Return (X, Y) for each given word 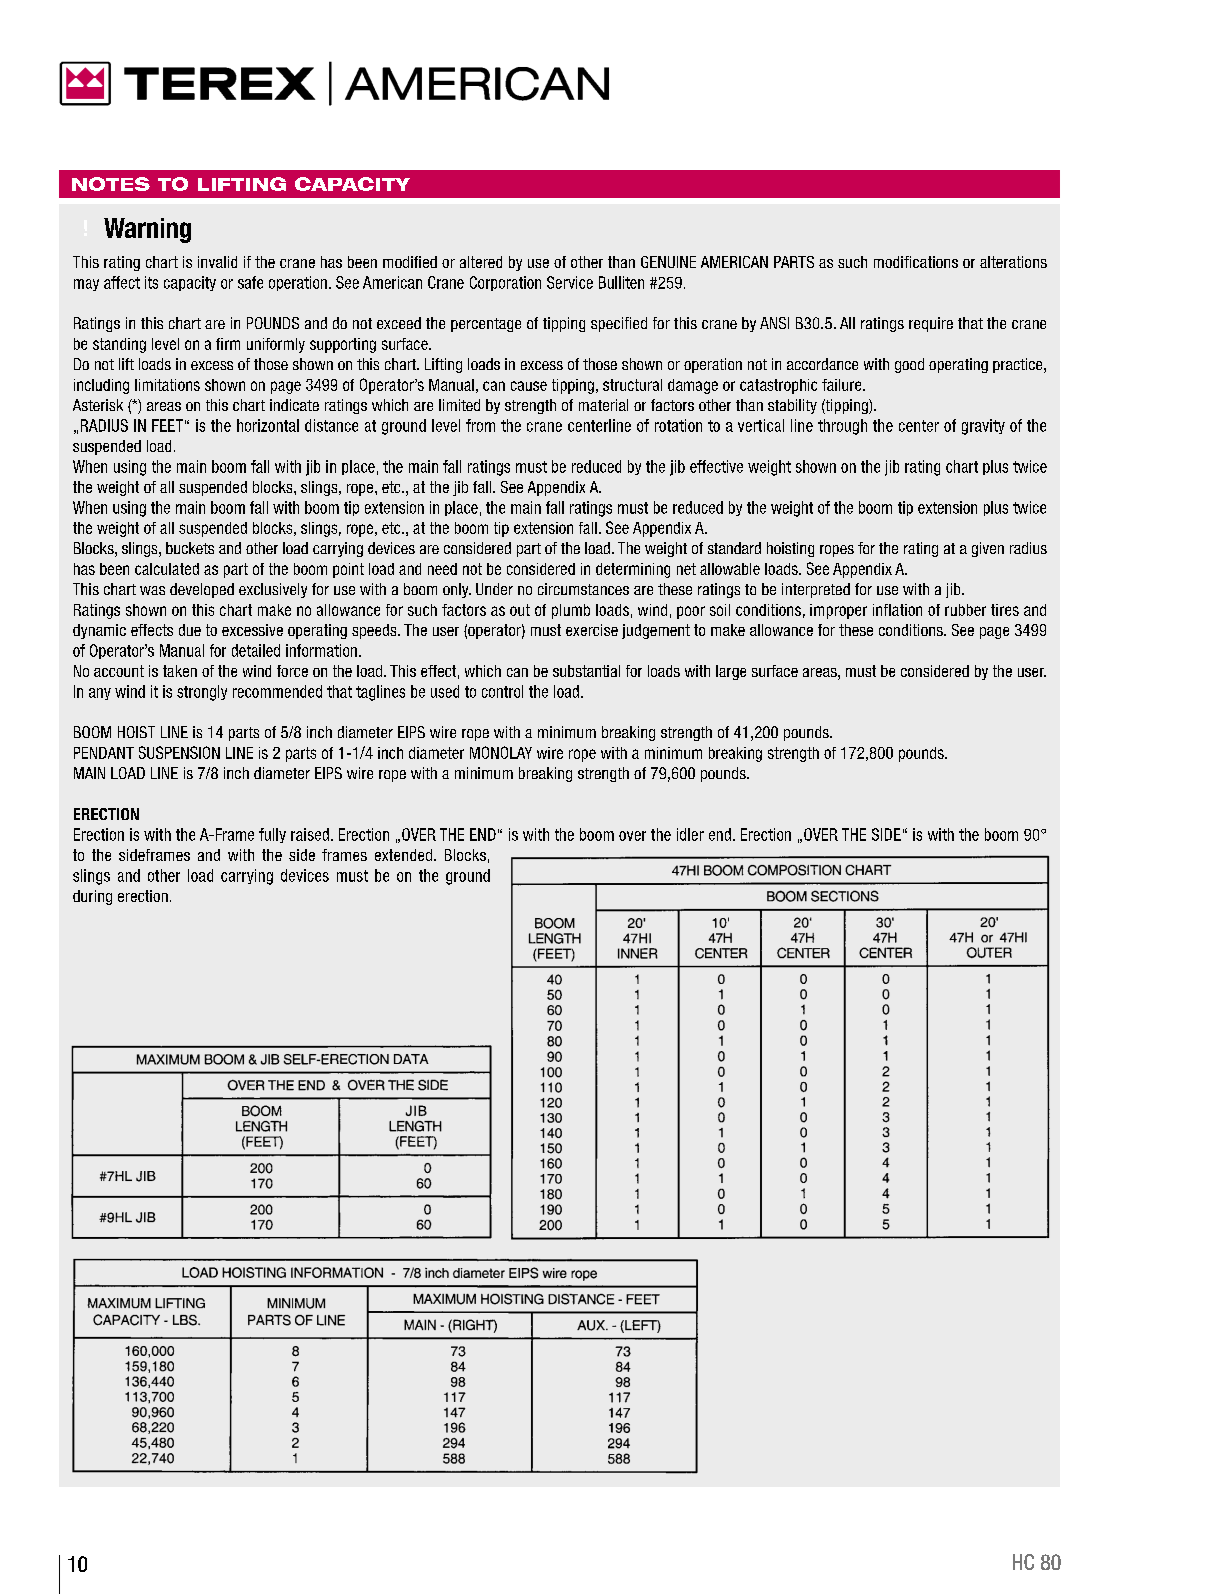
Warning (147, 230)
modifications (916, 262)
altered (481, 262)
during (92, 897)
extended (405, 855)
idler (690, 834)
